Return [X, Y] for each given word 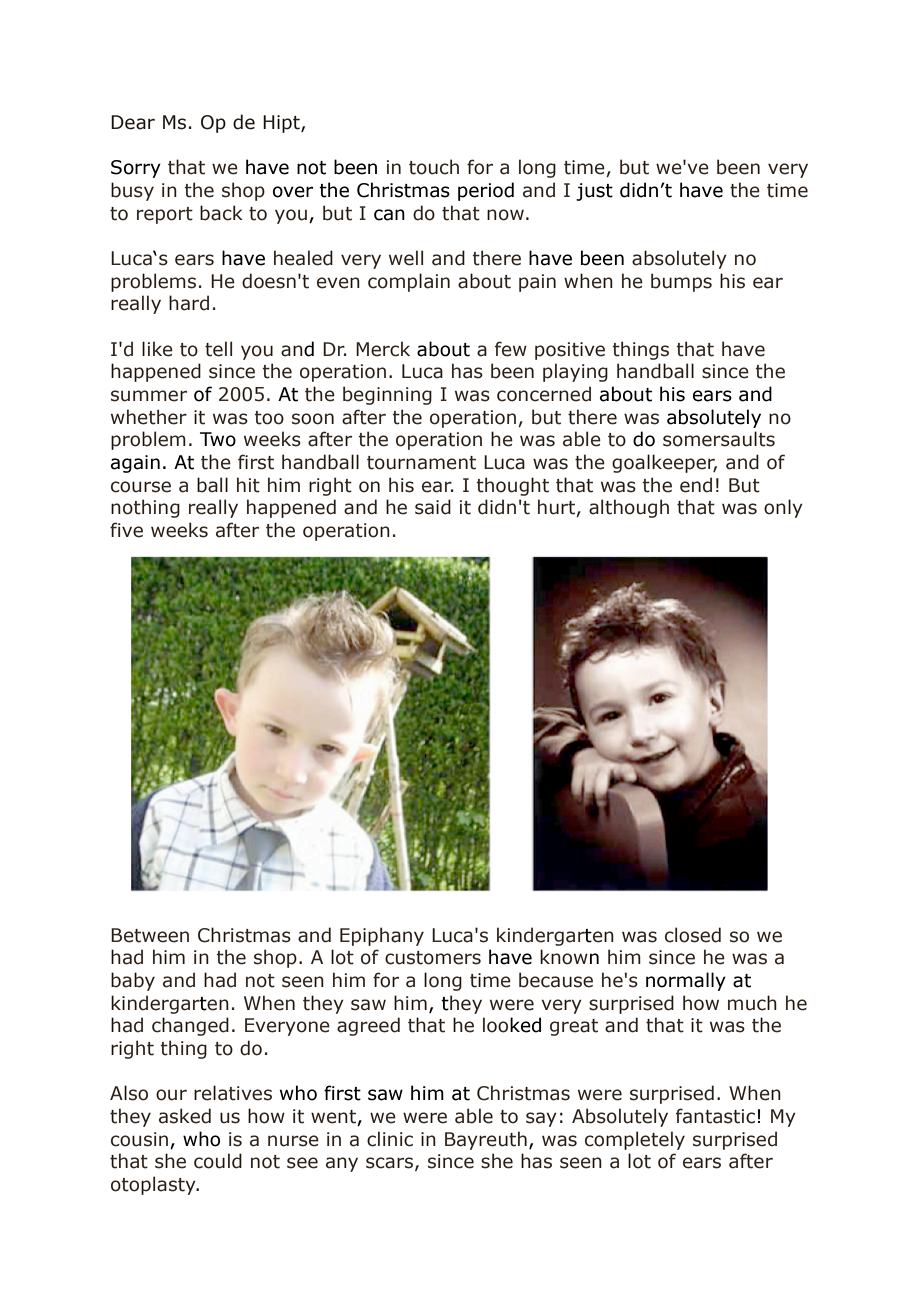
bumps [681, 282]
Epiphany [382, 936]
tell [218, 349]
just [594, 192]
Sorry [136, 169]
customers [433, 958]
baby [133, 981]
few [511, 349]
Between [150, 935]
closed [693, 935]
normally [686, 981]
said [433, 507]
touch [434, 167]
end [696, 485]
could [218, 1161]
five [126, 530]
